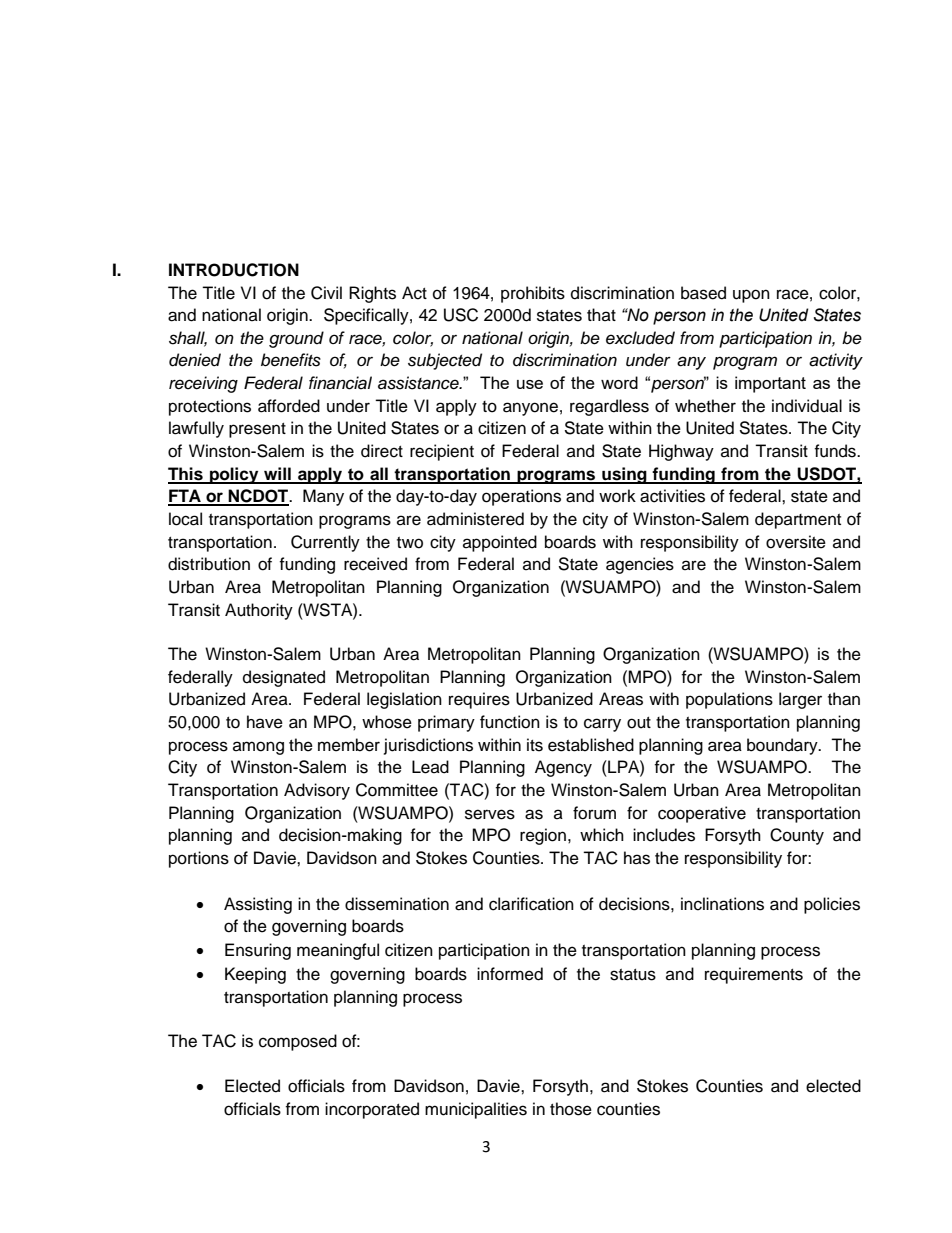  Describe the element at coordinates (533, 294) in the image. I see `prohibits` at that location.
